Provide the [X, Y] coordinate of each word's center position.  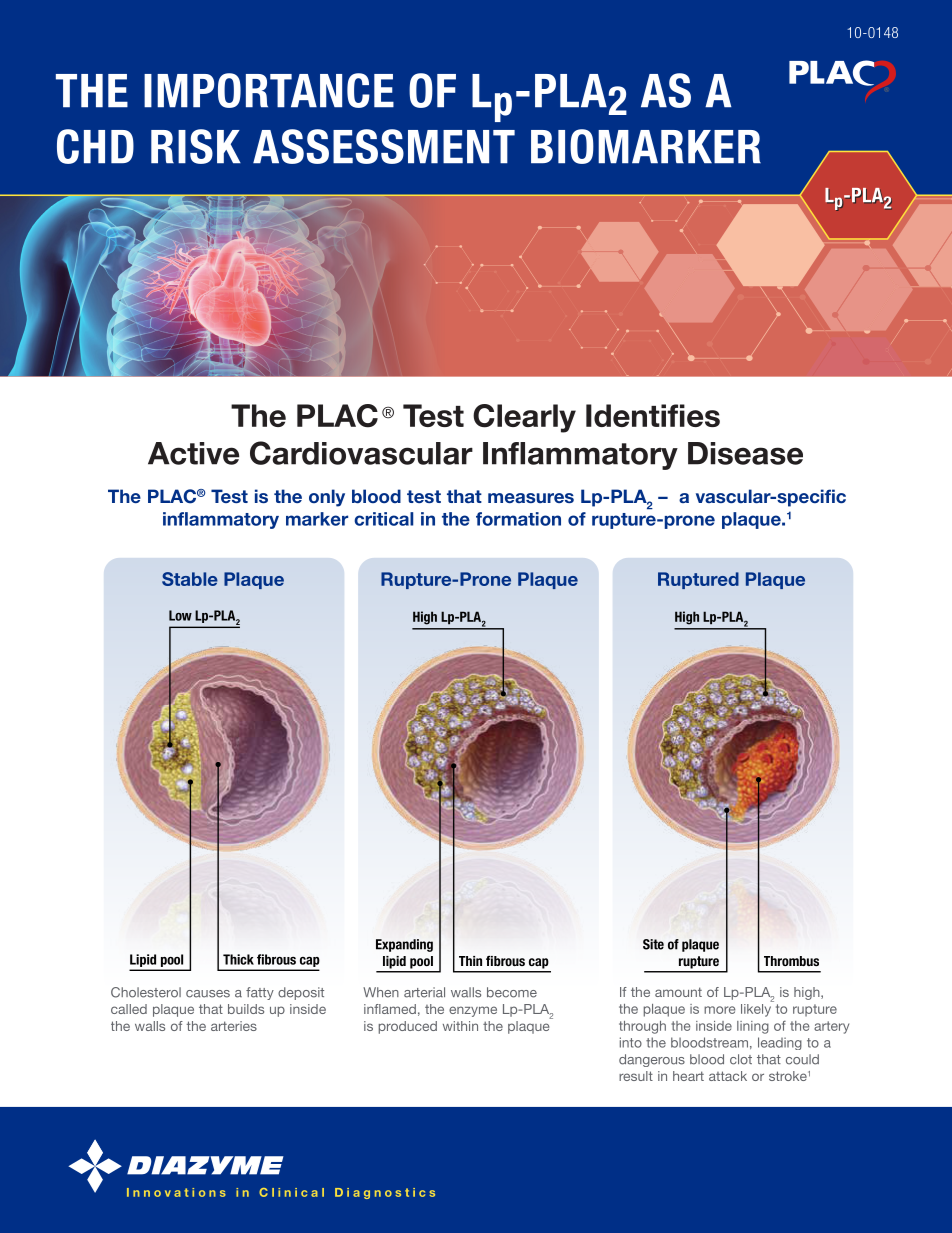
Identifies [653, 415]
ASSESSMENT [384, 146]
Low [180, 615]
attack [728, 1076]
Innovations [176, 1192]
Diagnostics [385, 1193]
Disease [745, 453]
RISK [196, 146]
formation [518, 519]
